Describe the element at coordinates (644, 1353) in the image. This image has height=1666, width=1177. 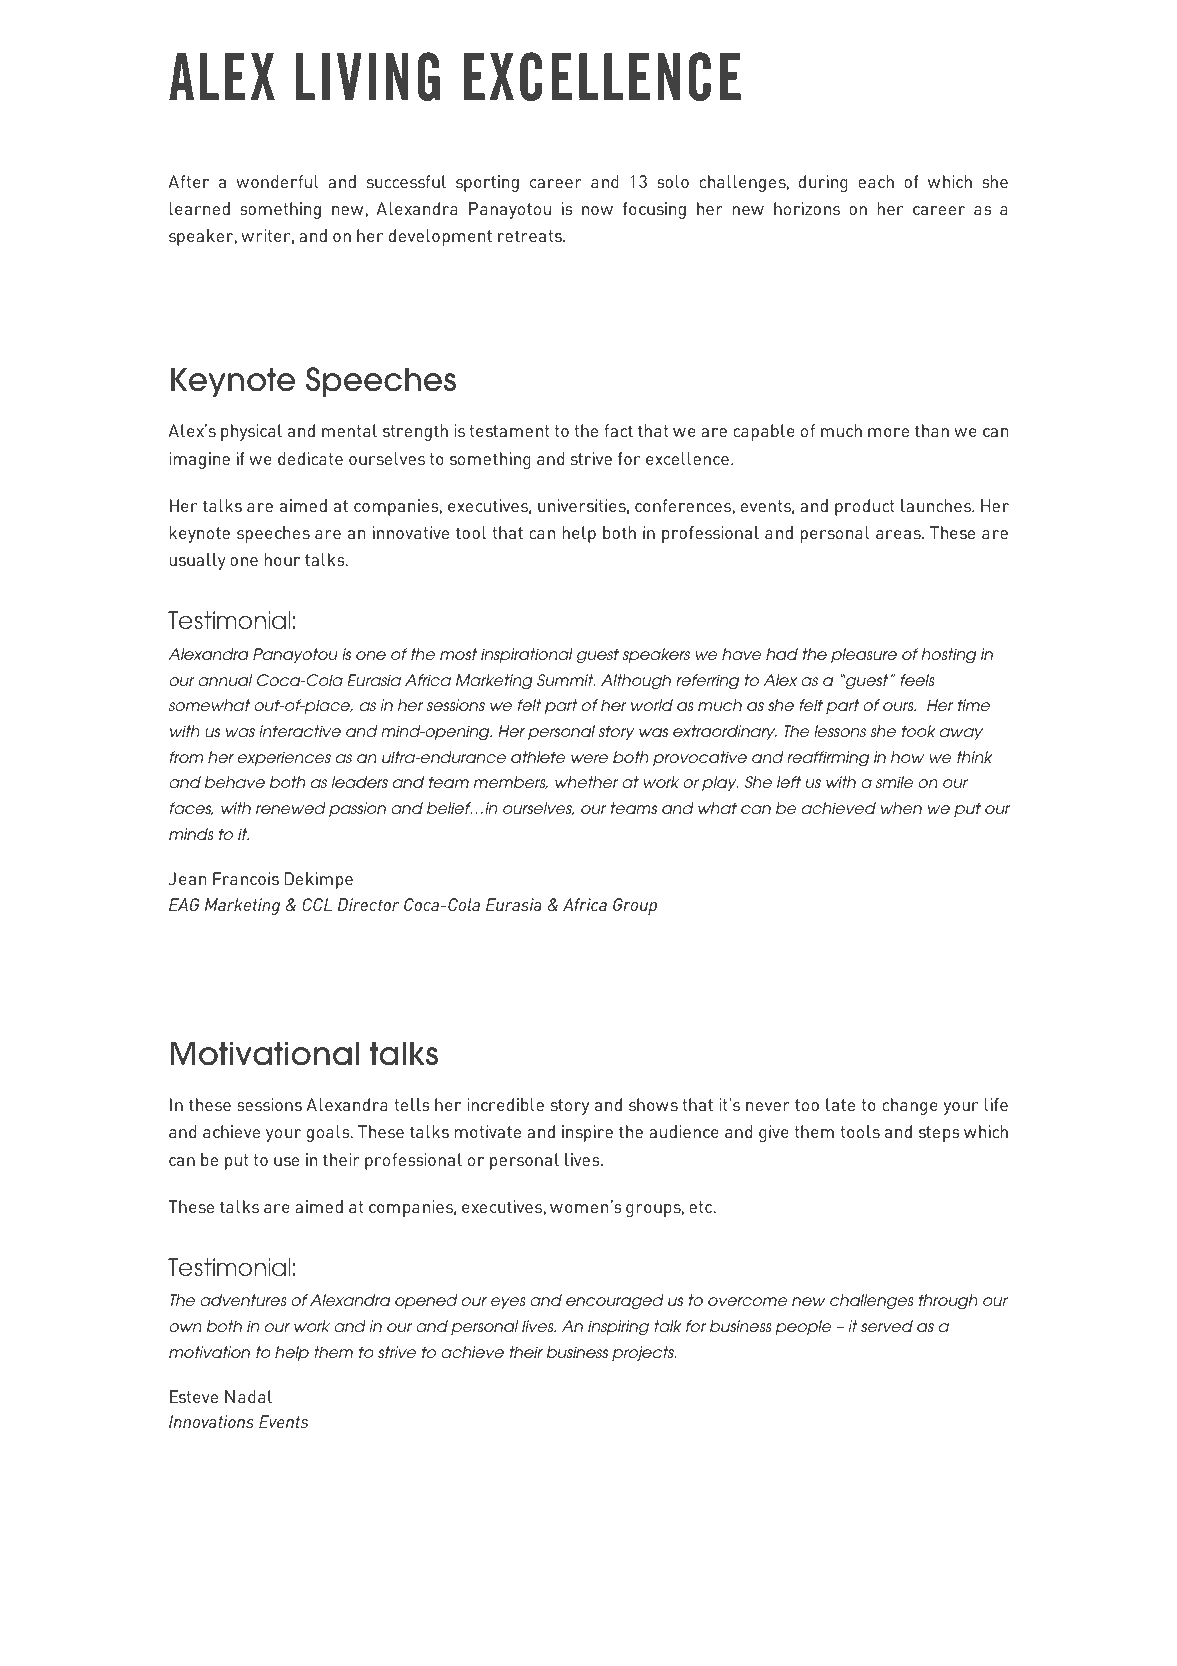
I see `projects` at that location.
